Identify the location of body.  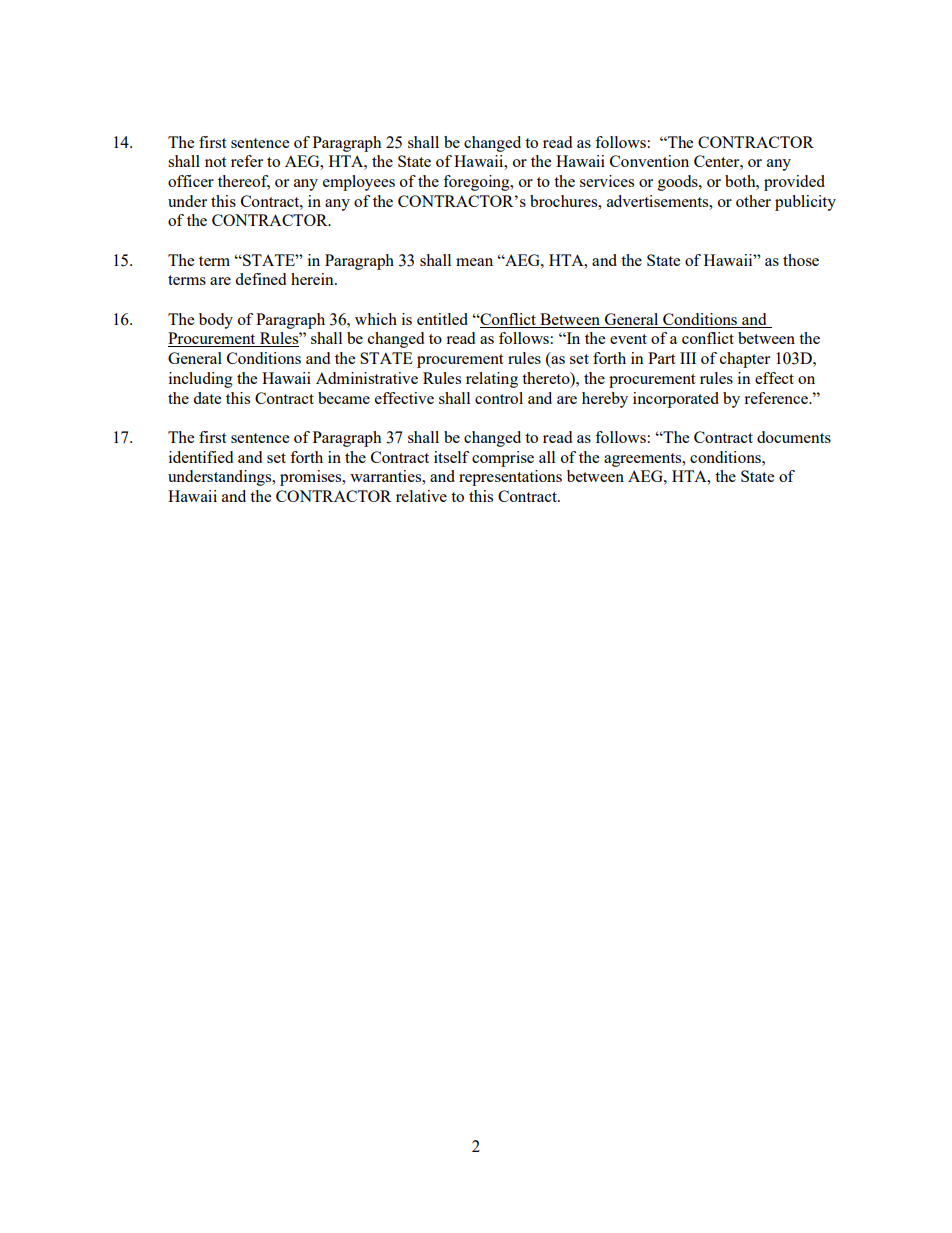
(216, 321).
